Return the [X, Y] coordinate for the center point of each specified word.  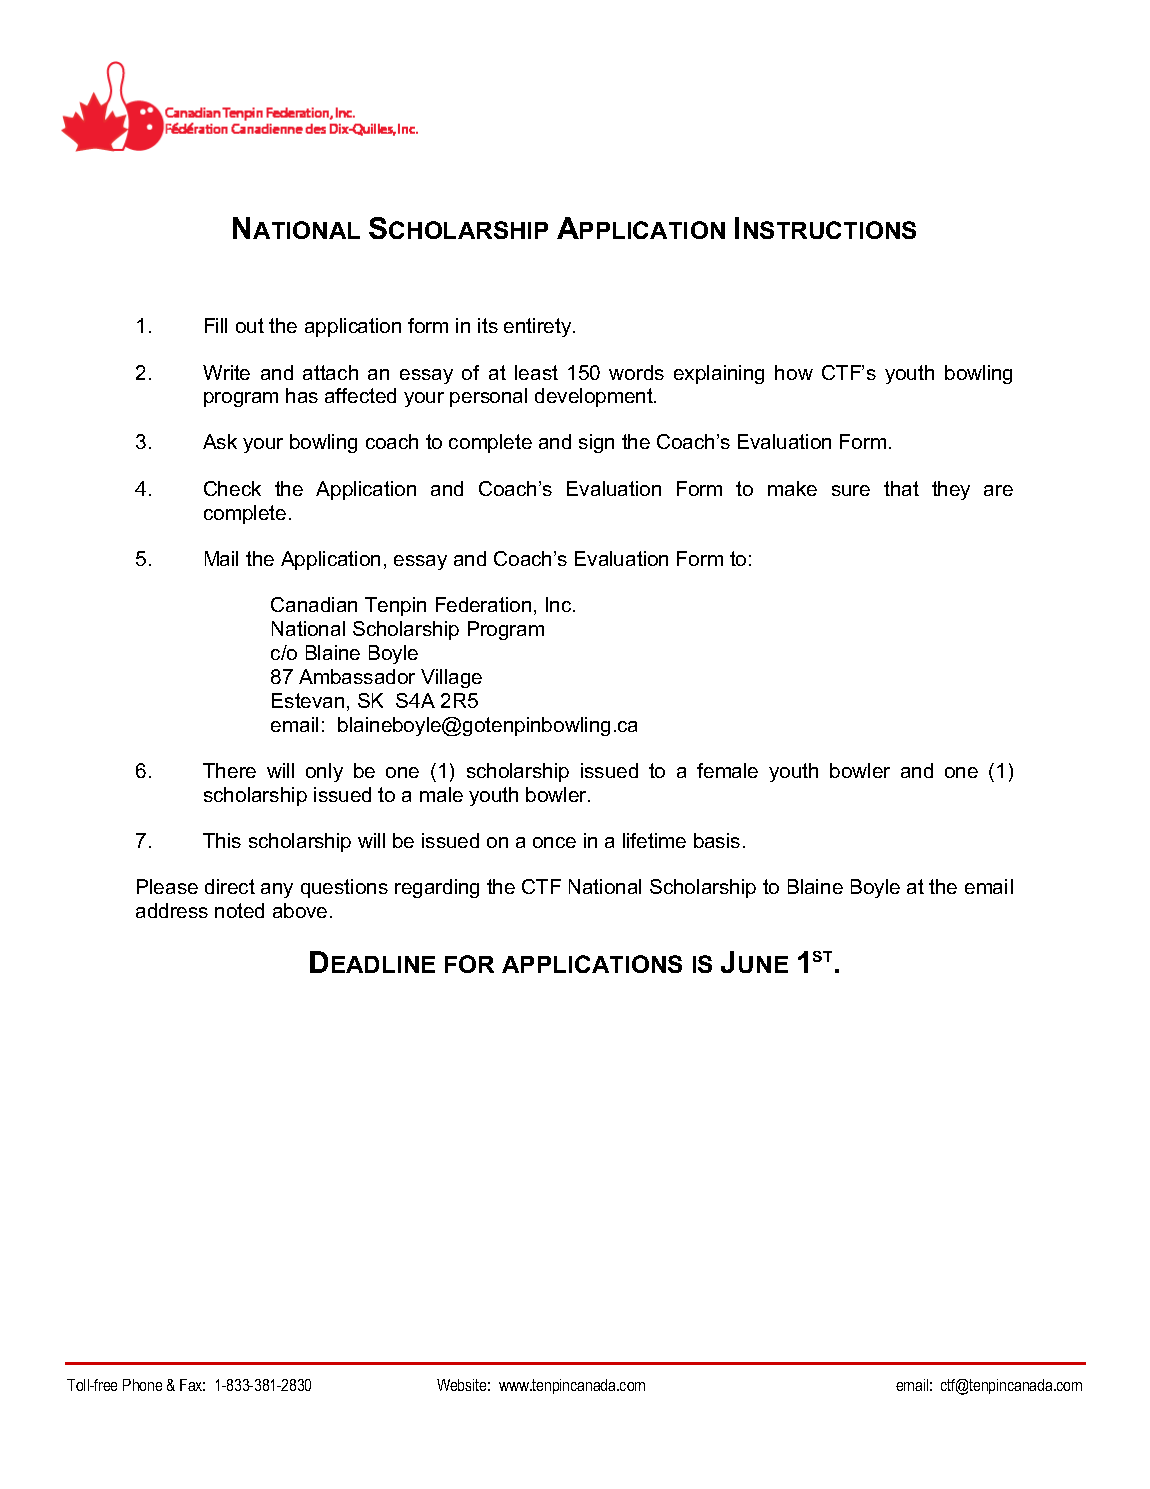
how [794, 372]
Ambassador [357, 676]
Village [451, 678]
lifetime [654, 840]
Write [226, 372]
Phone [142, 1385]
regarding [437, 888]
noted [239, 910]
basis [717, 840]
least [536, 372]
